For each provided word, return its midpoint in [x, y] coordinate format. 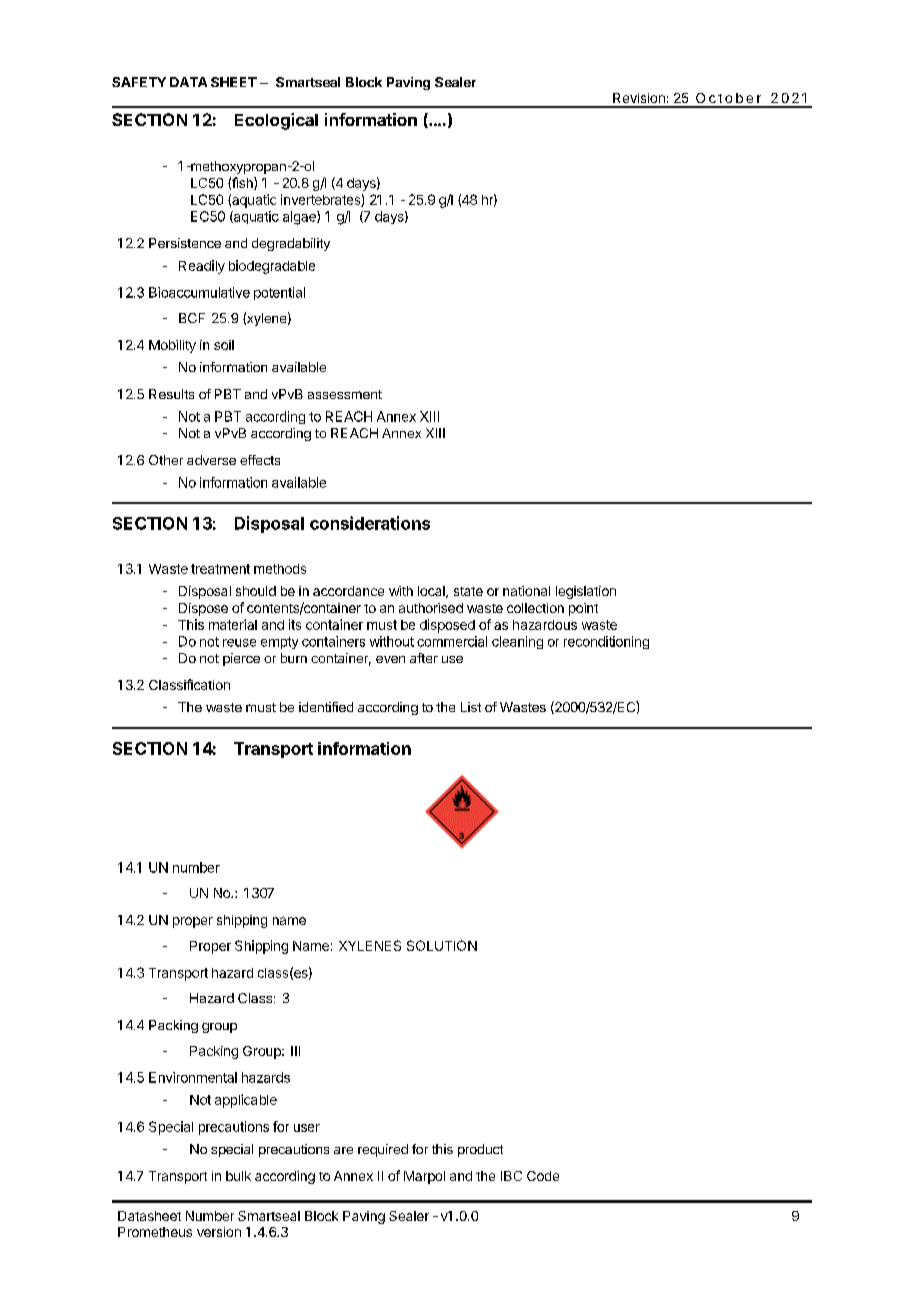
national [526, 591]
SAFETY [139, 82]
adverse [211, 460]
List [471, 707]
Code [543, 1176]
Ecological [276, 121]
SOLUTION [442, 945]
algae [300, 218]
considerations [370, 523]
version [219, 1232]
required [383, 1150]
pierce [241, 659]
